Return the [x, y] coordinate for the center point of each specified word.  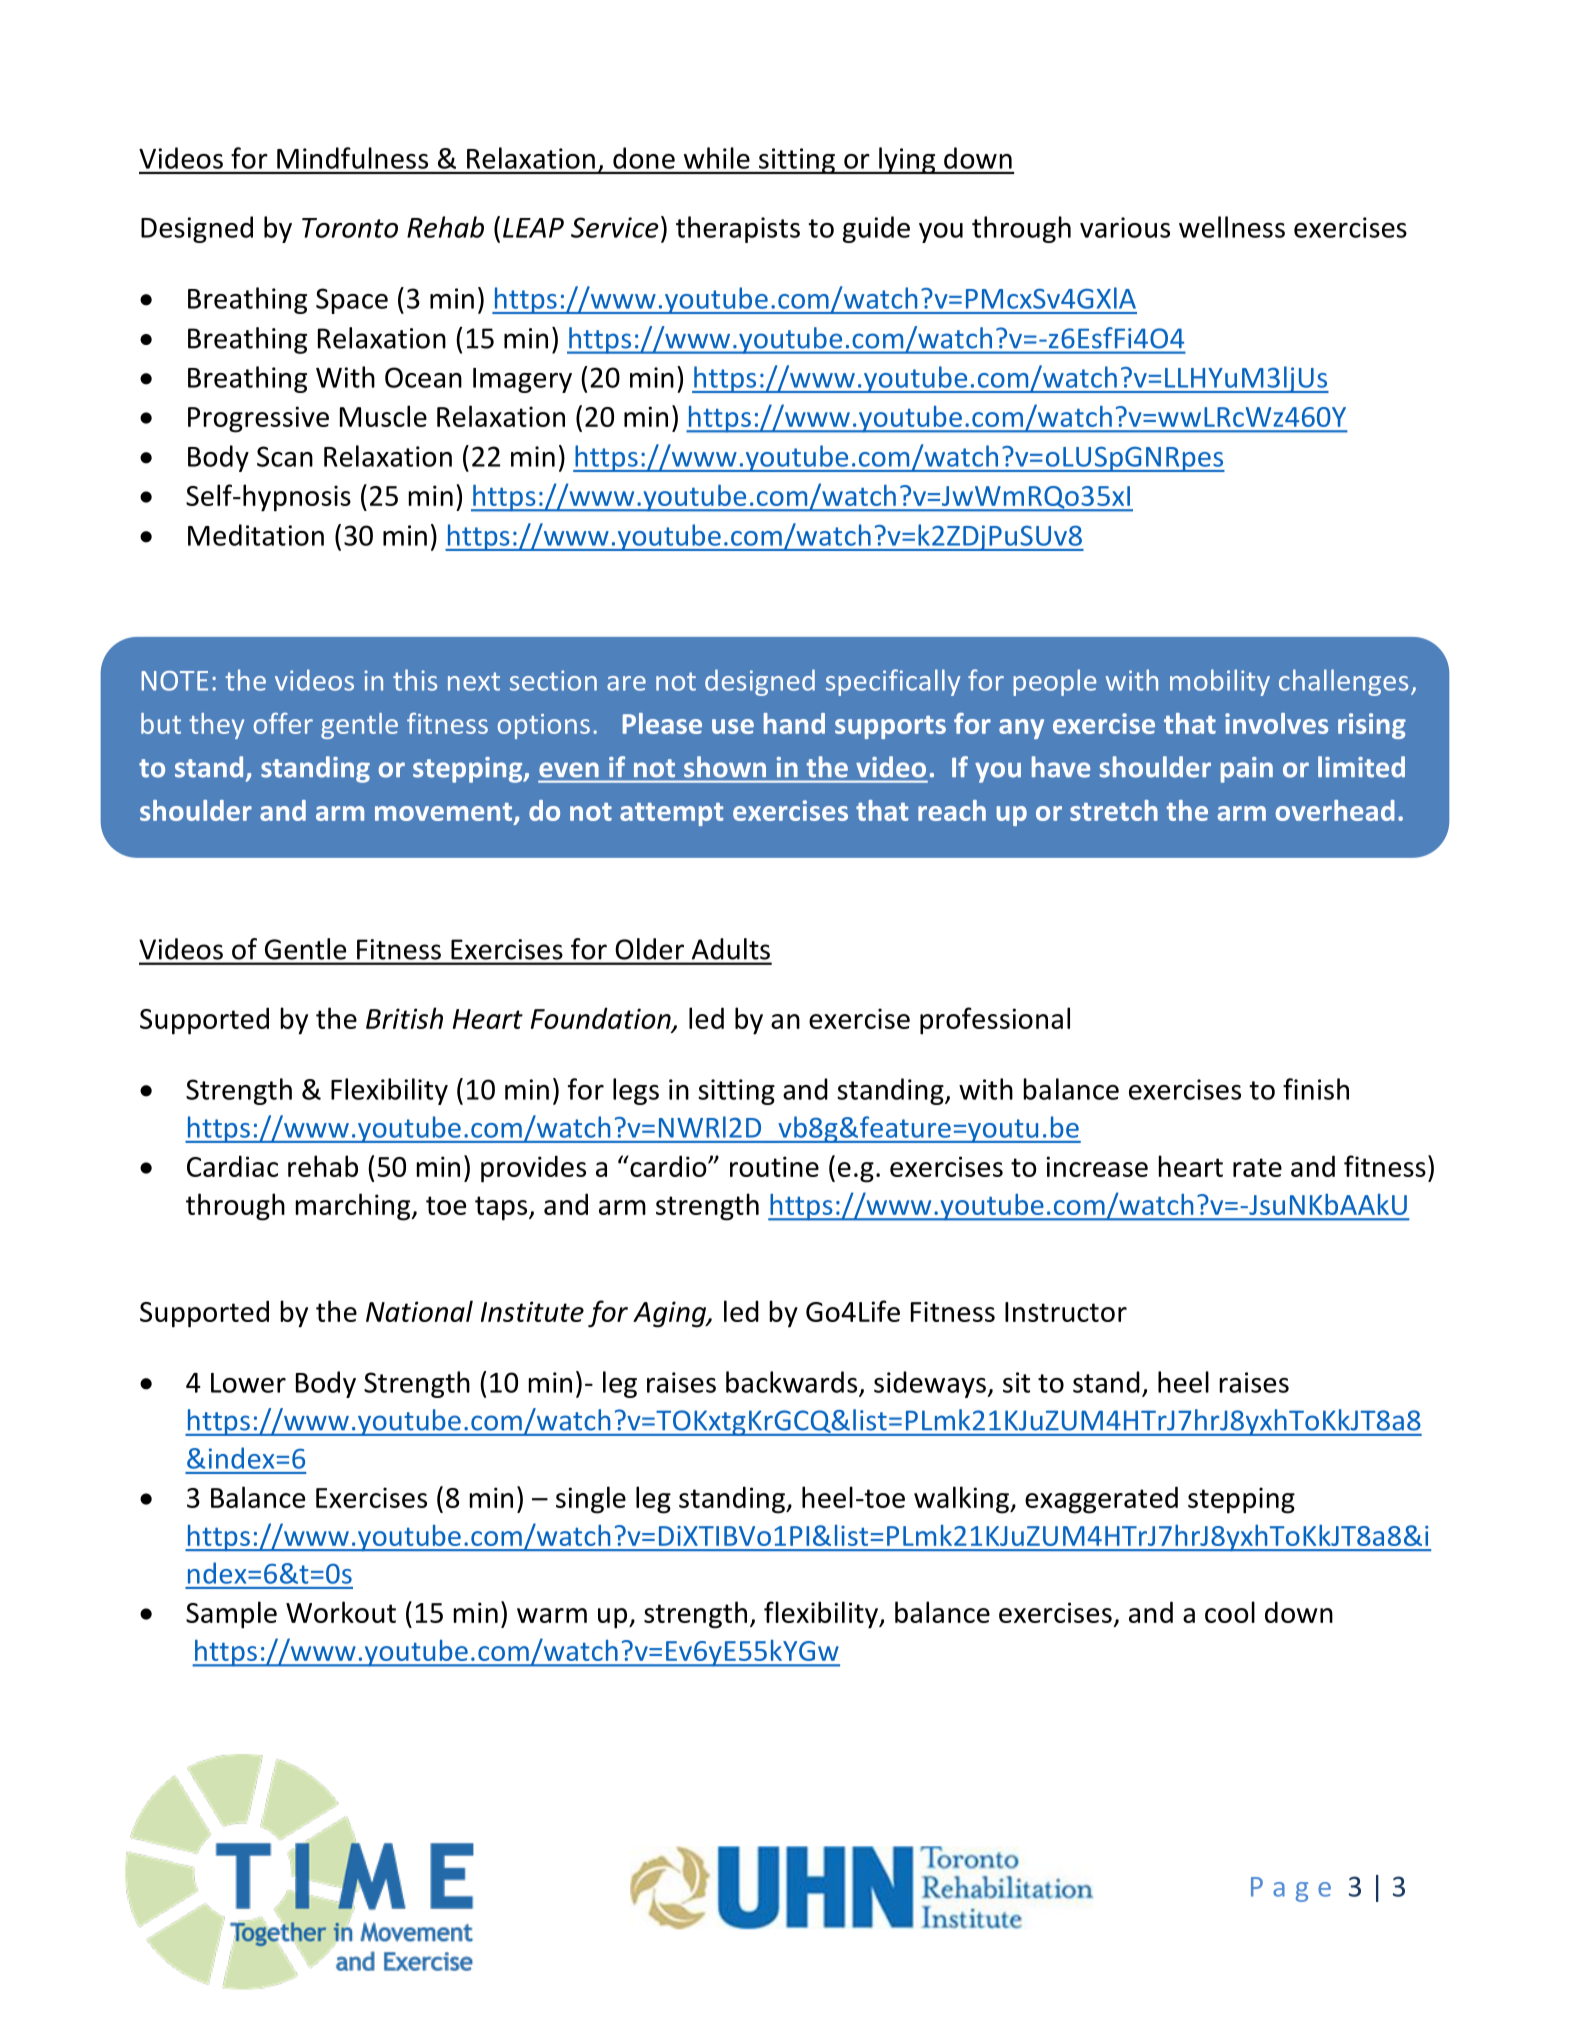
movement [445, 813]
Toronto [350, 228]
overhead [1335, 810]
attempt [671, 814]
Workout [341, 1612]
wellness [1232, 227]
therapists [738, 229]
